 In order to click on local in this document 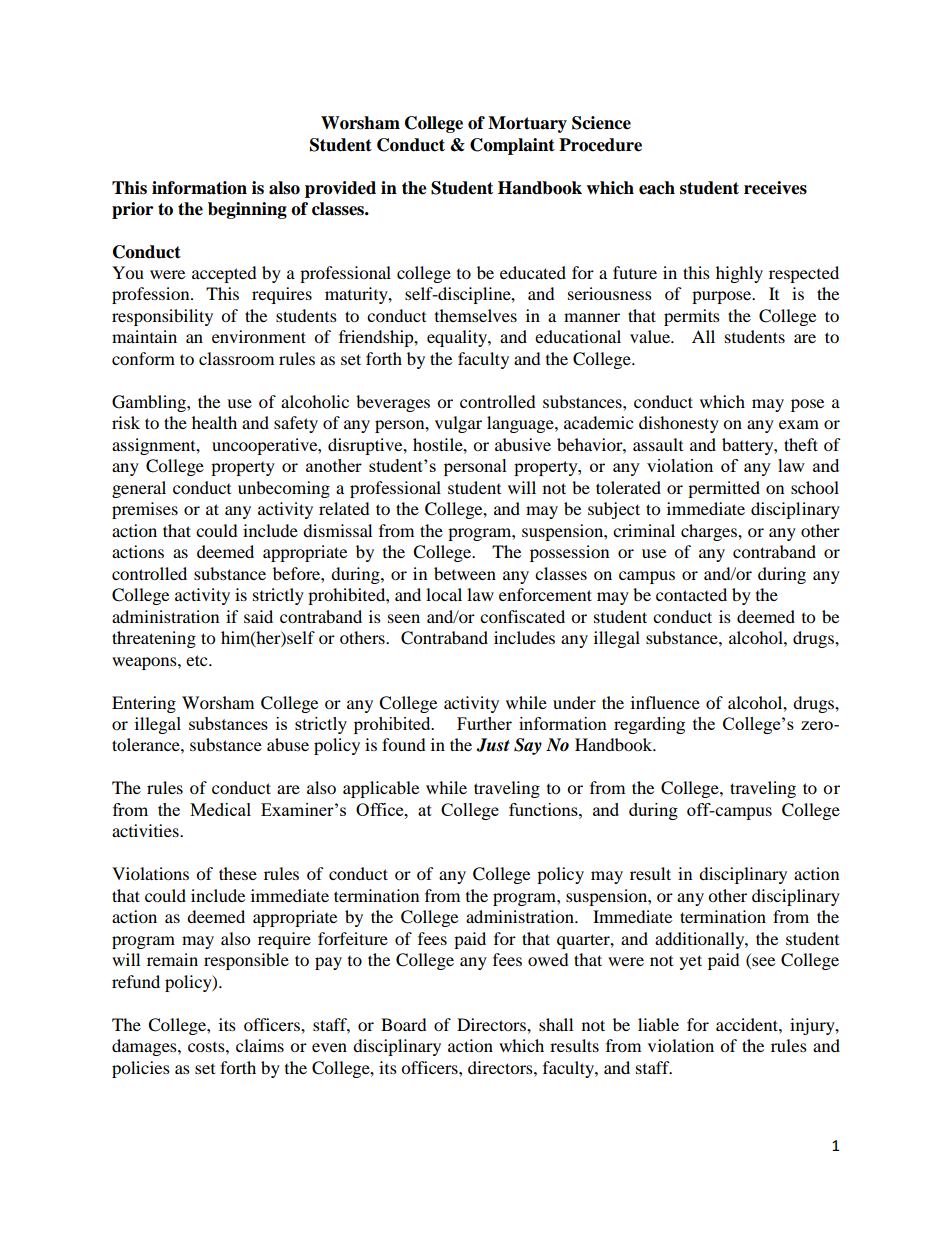, I will do `click(444, 594)`.
